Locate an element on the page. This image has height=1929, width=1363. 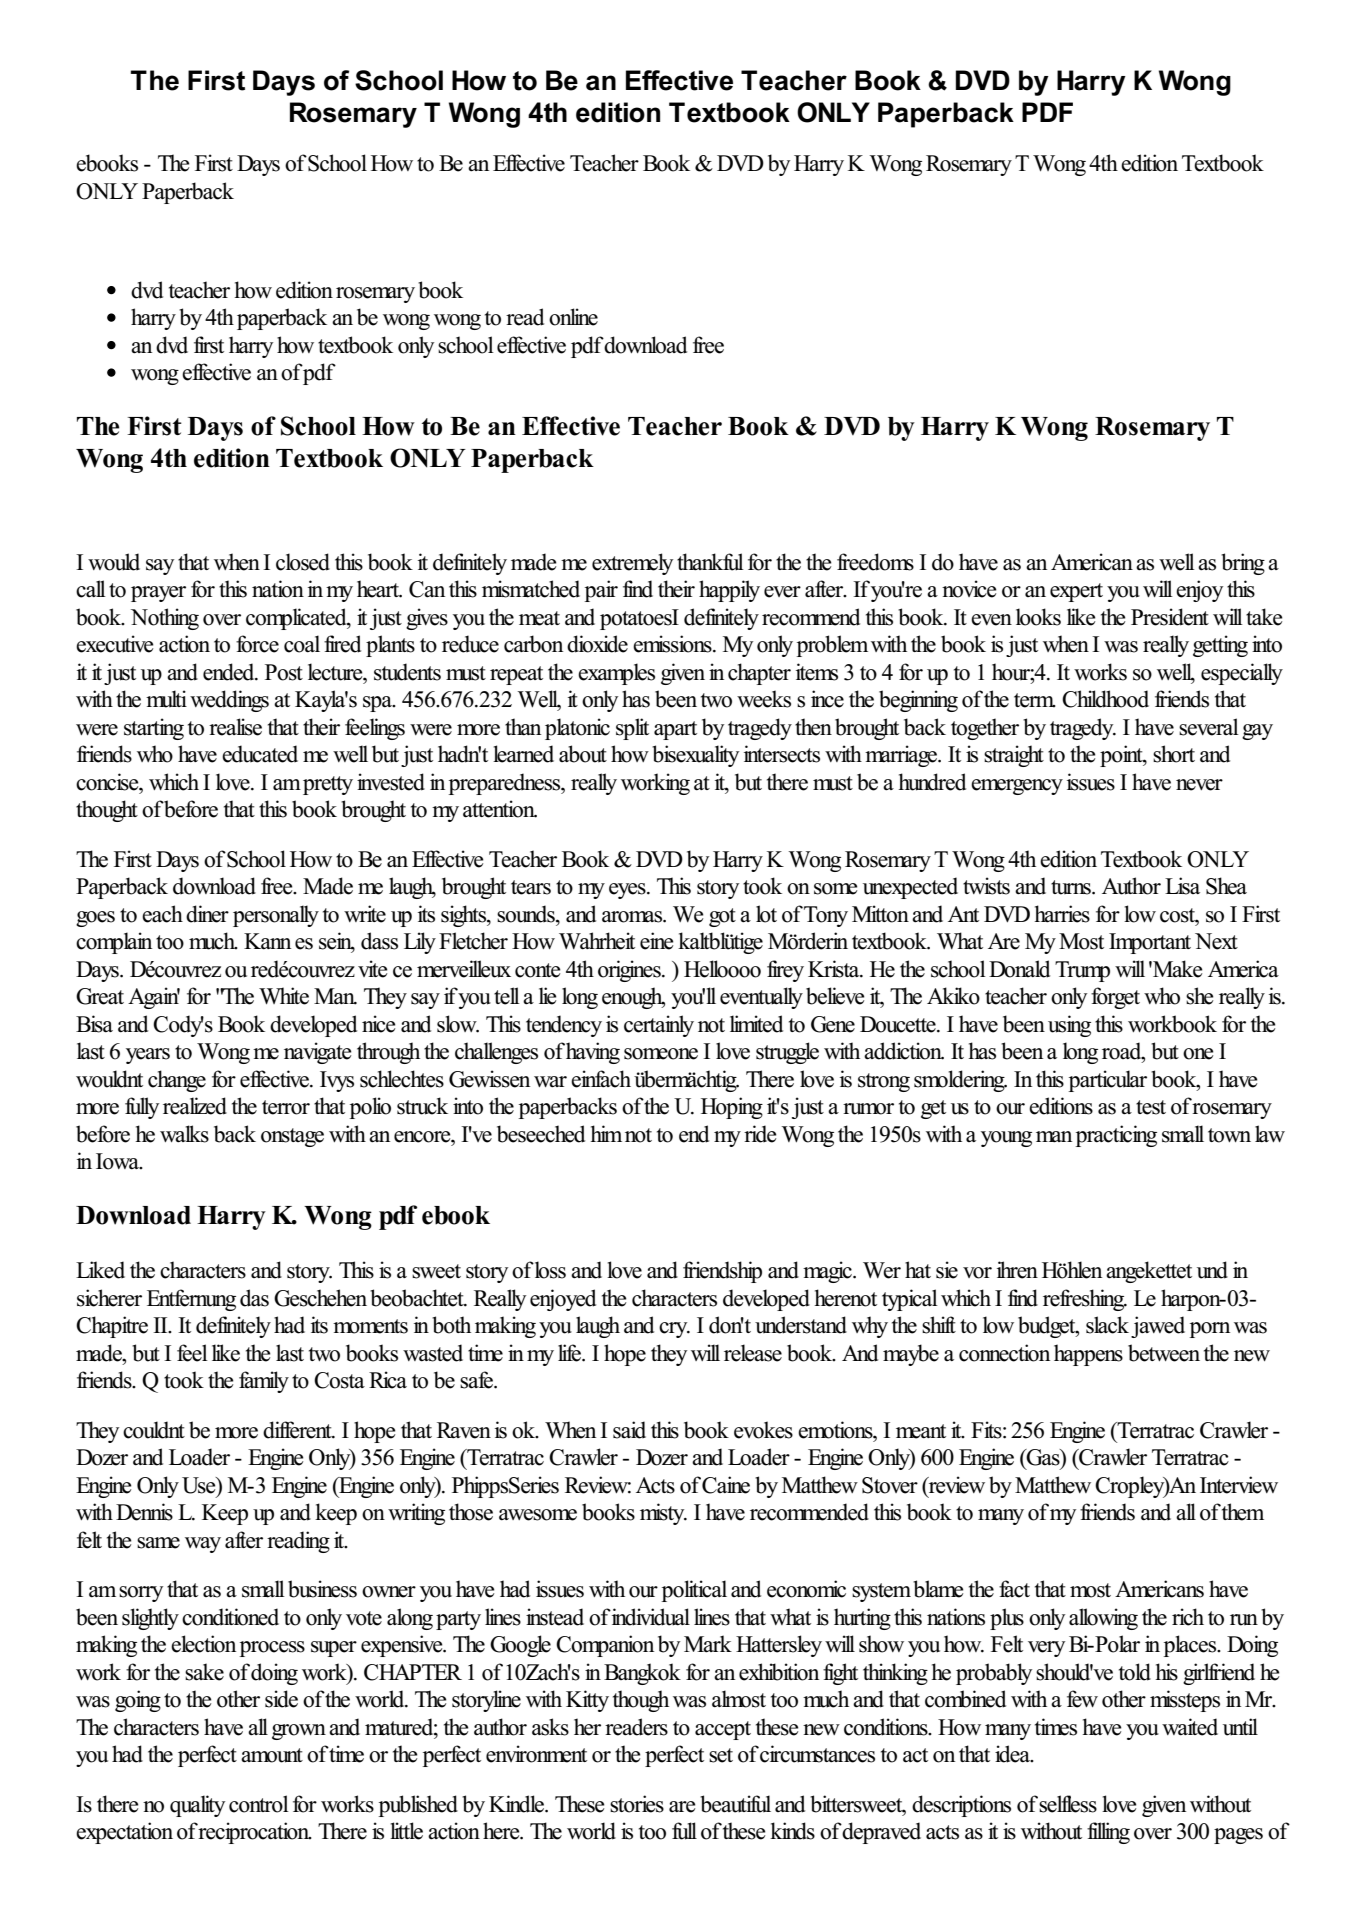
online is located at coordinates (573, 317).
